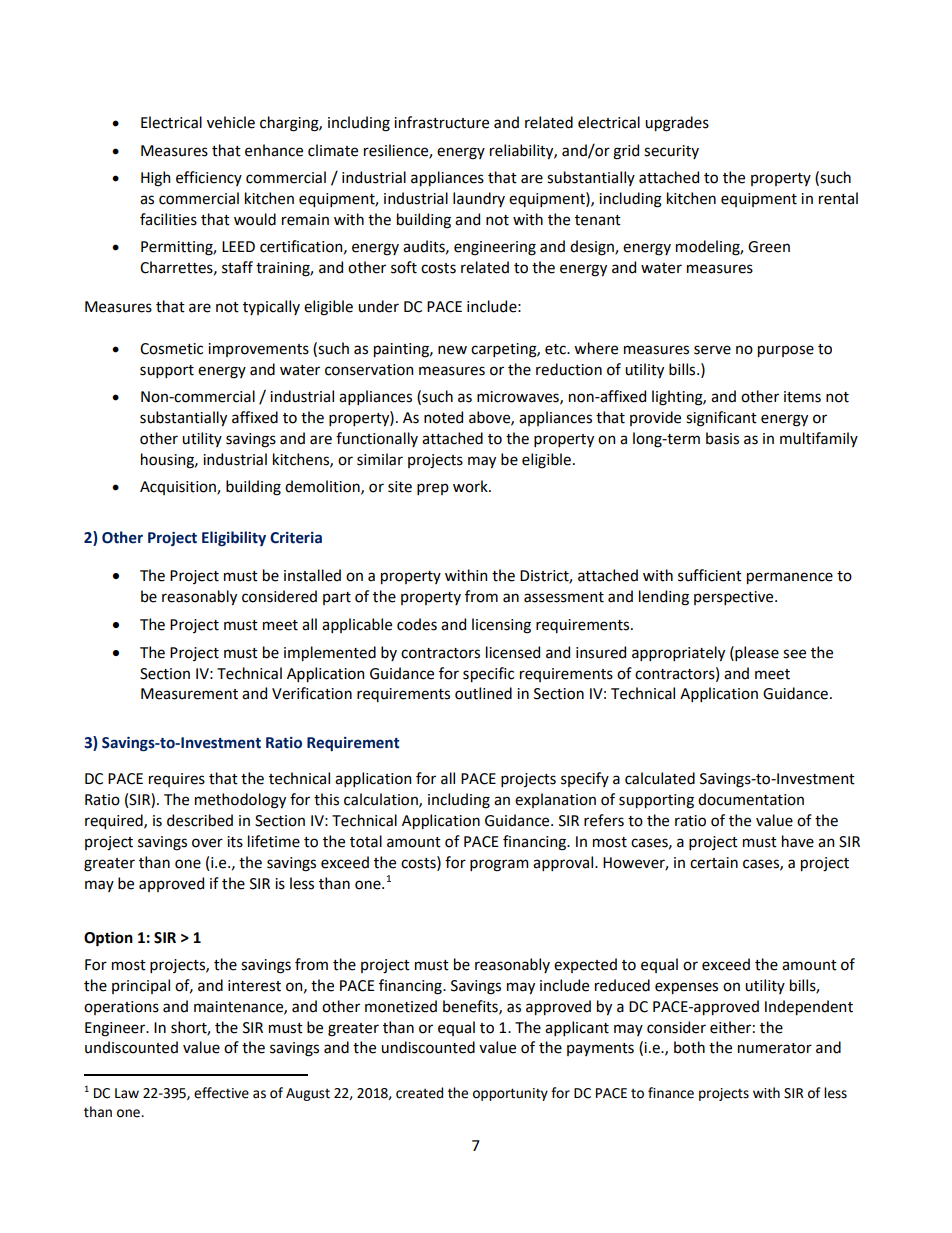 The image size is (952, 1233). Describe the element at coordinates (207, 843) in the image. I see `over` at that location.
